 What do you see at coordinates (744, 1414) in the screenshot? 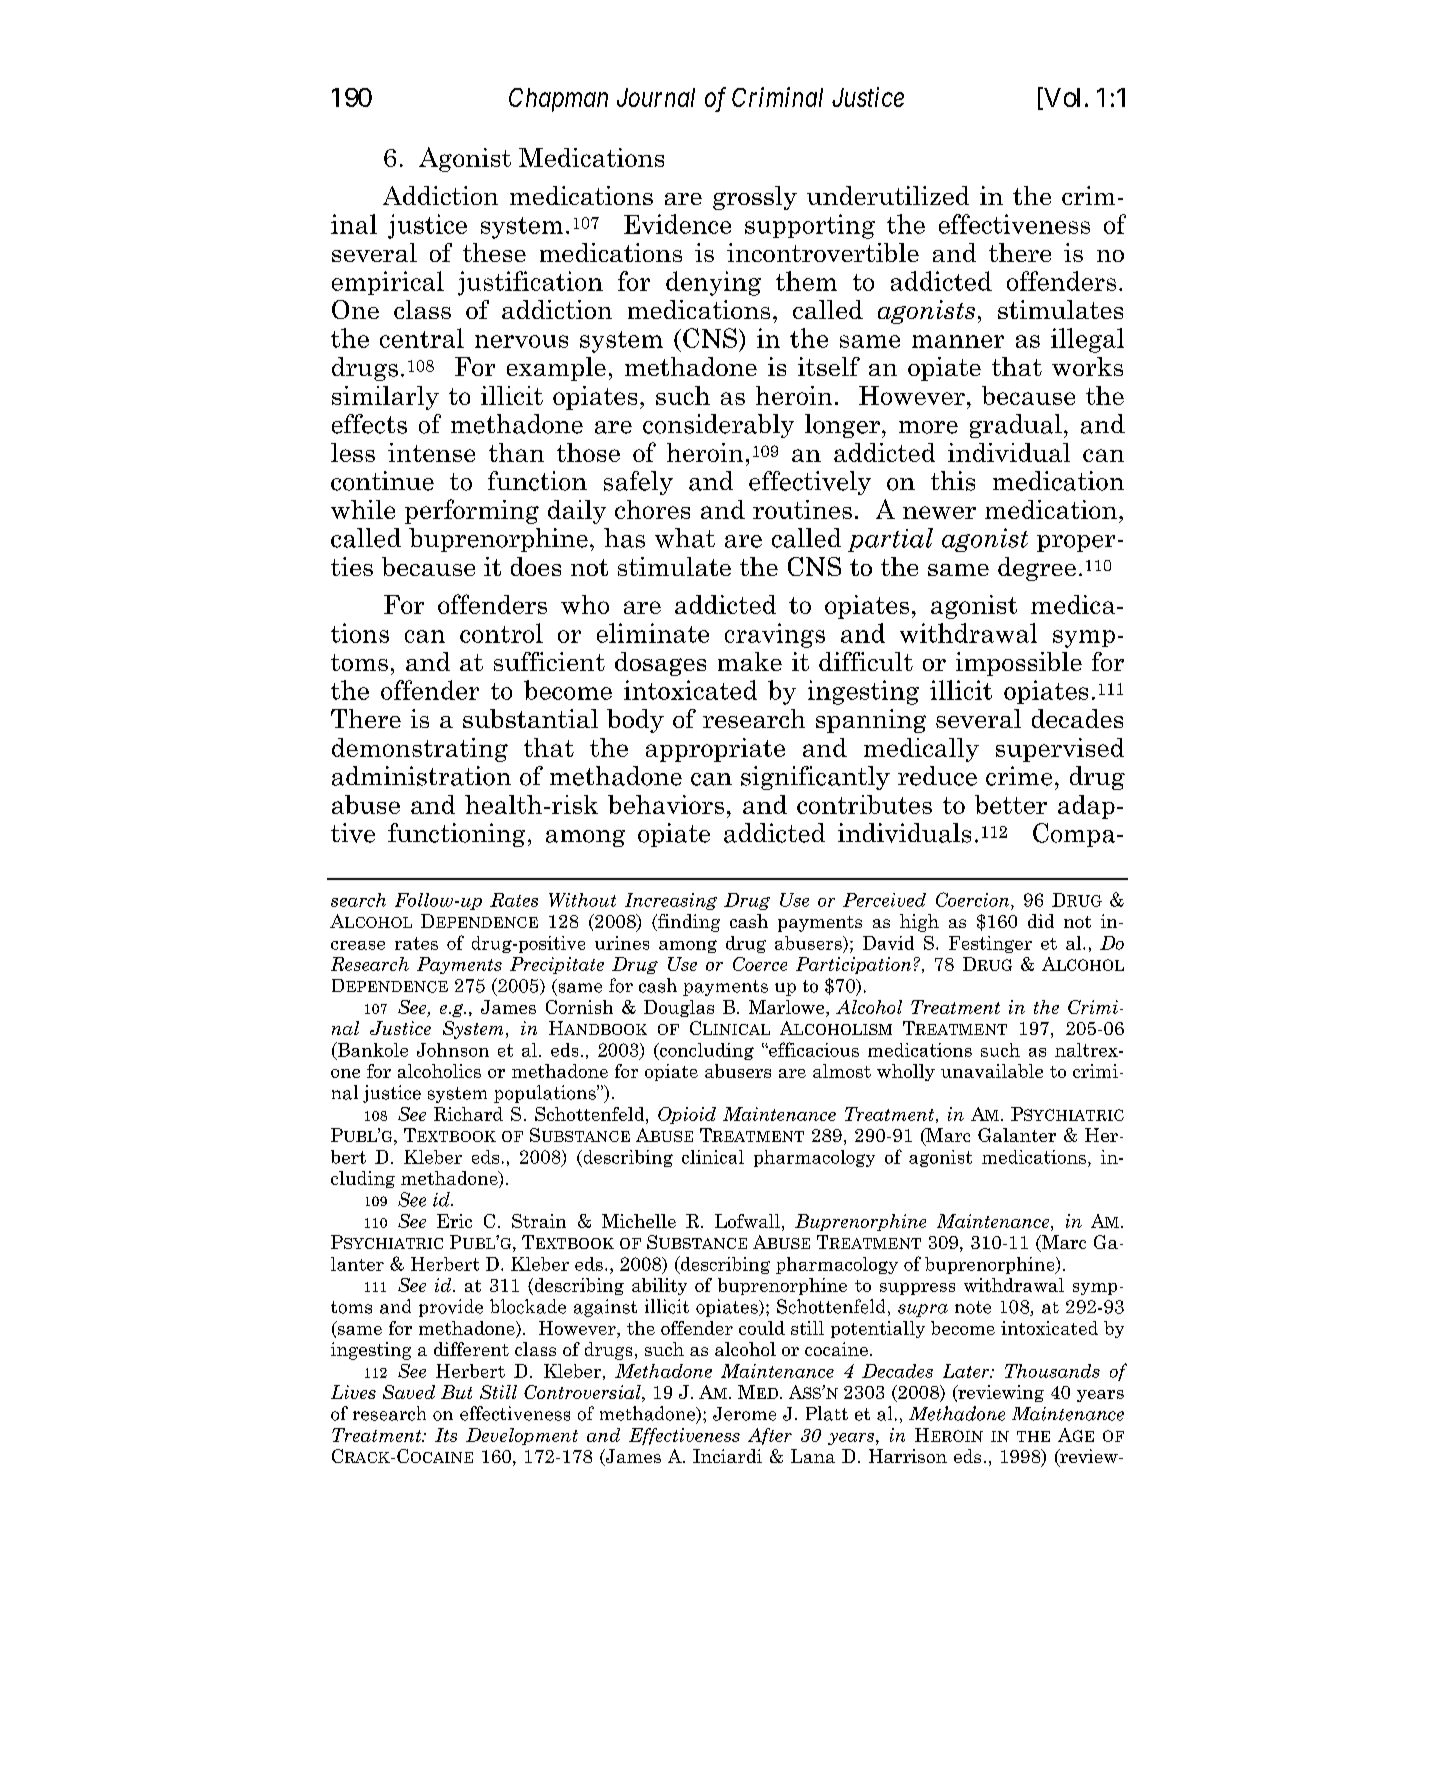
I see `Jerome` at bounding box center [744, 1414].
